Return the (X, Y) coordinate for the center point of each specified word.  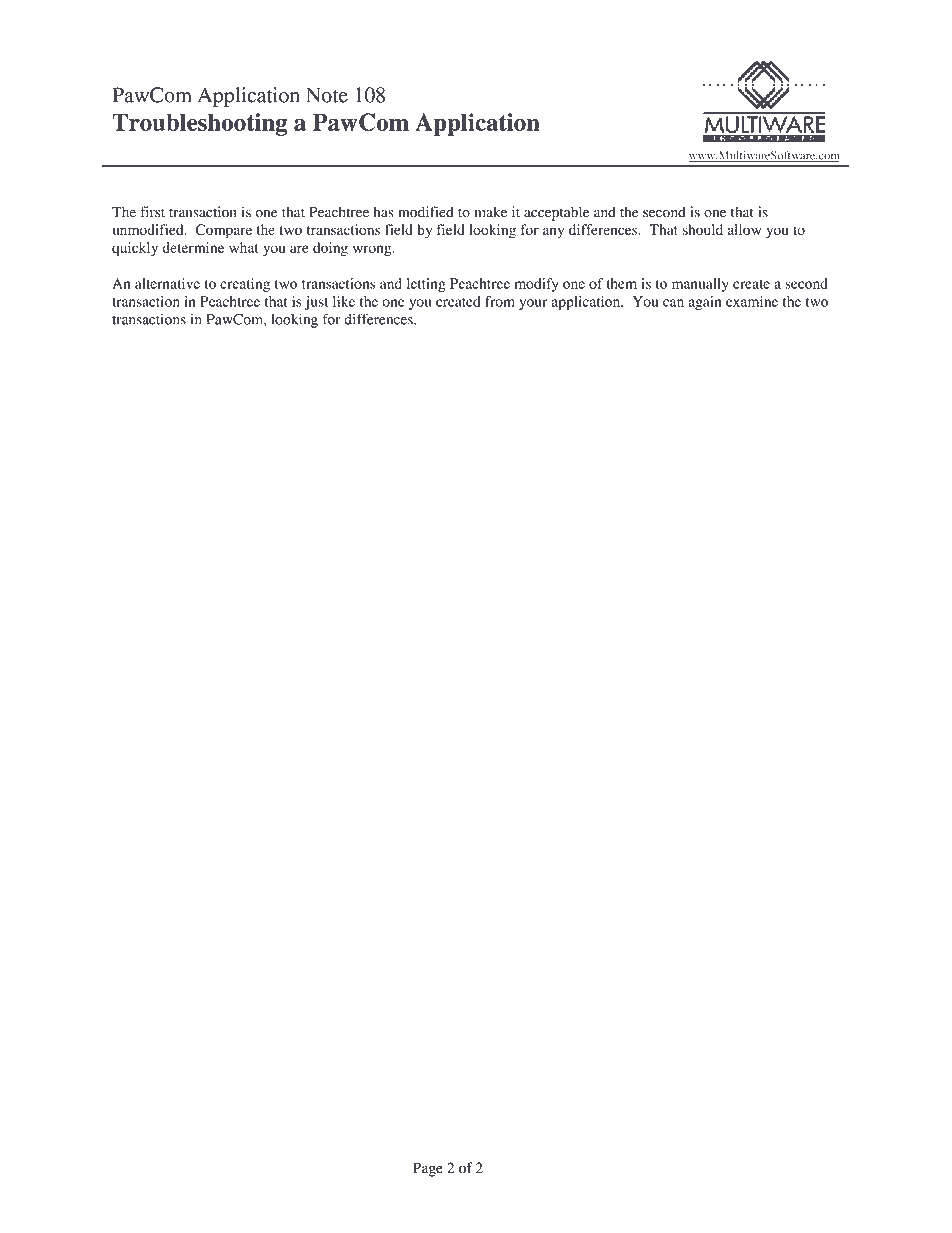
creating (245, 285)
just (316, 303)
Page (428, 1169)
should (702, 229)
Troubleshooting (199, 124)
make (491, 212)
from (500, 301)
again (705, 303)
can (673, 303)
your (533, 304)
